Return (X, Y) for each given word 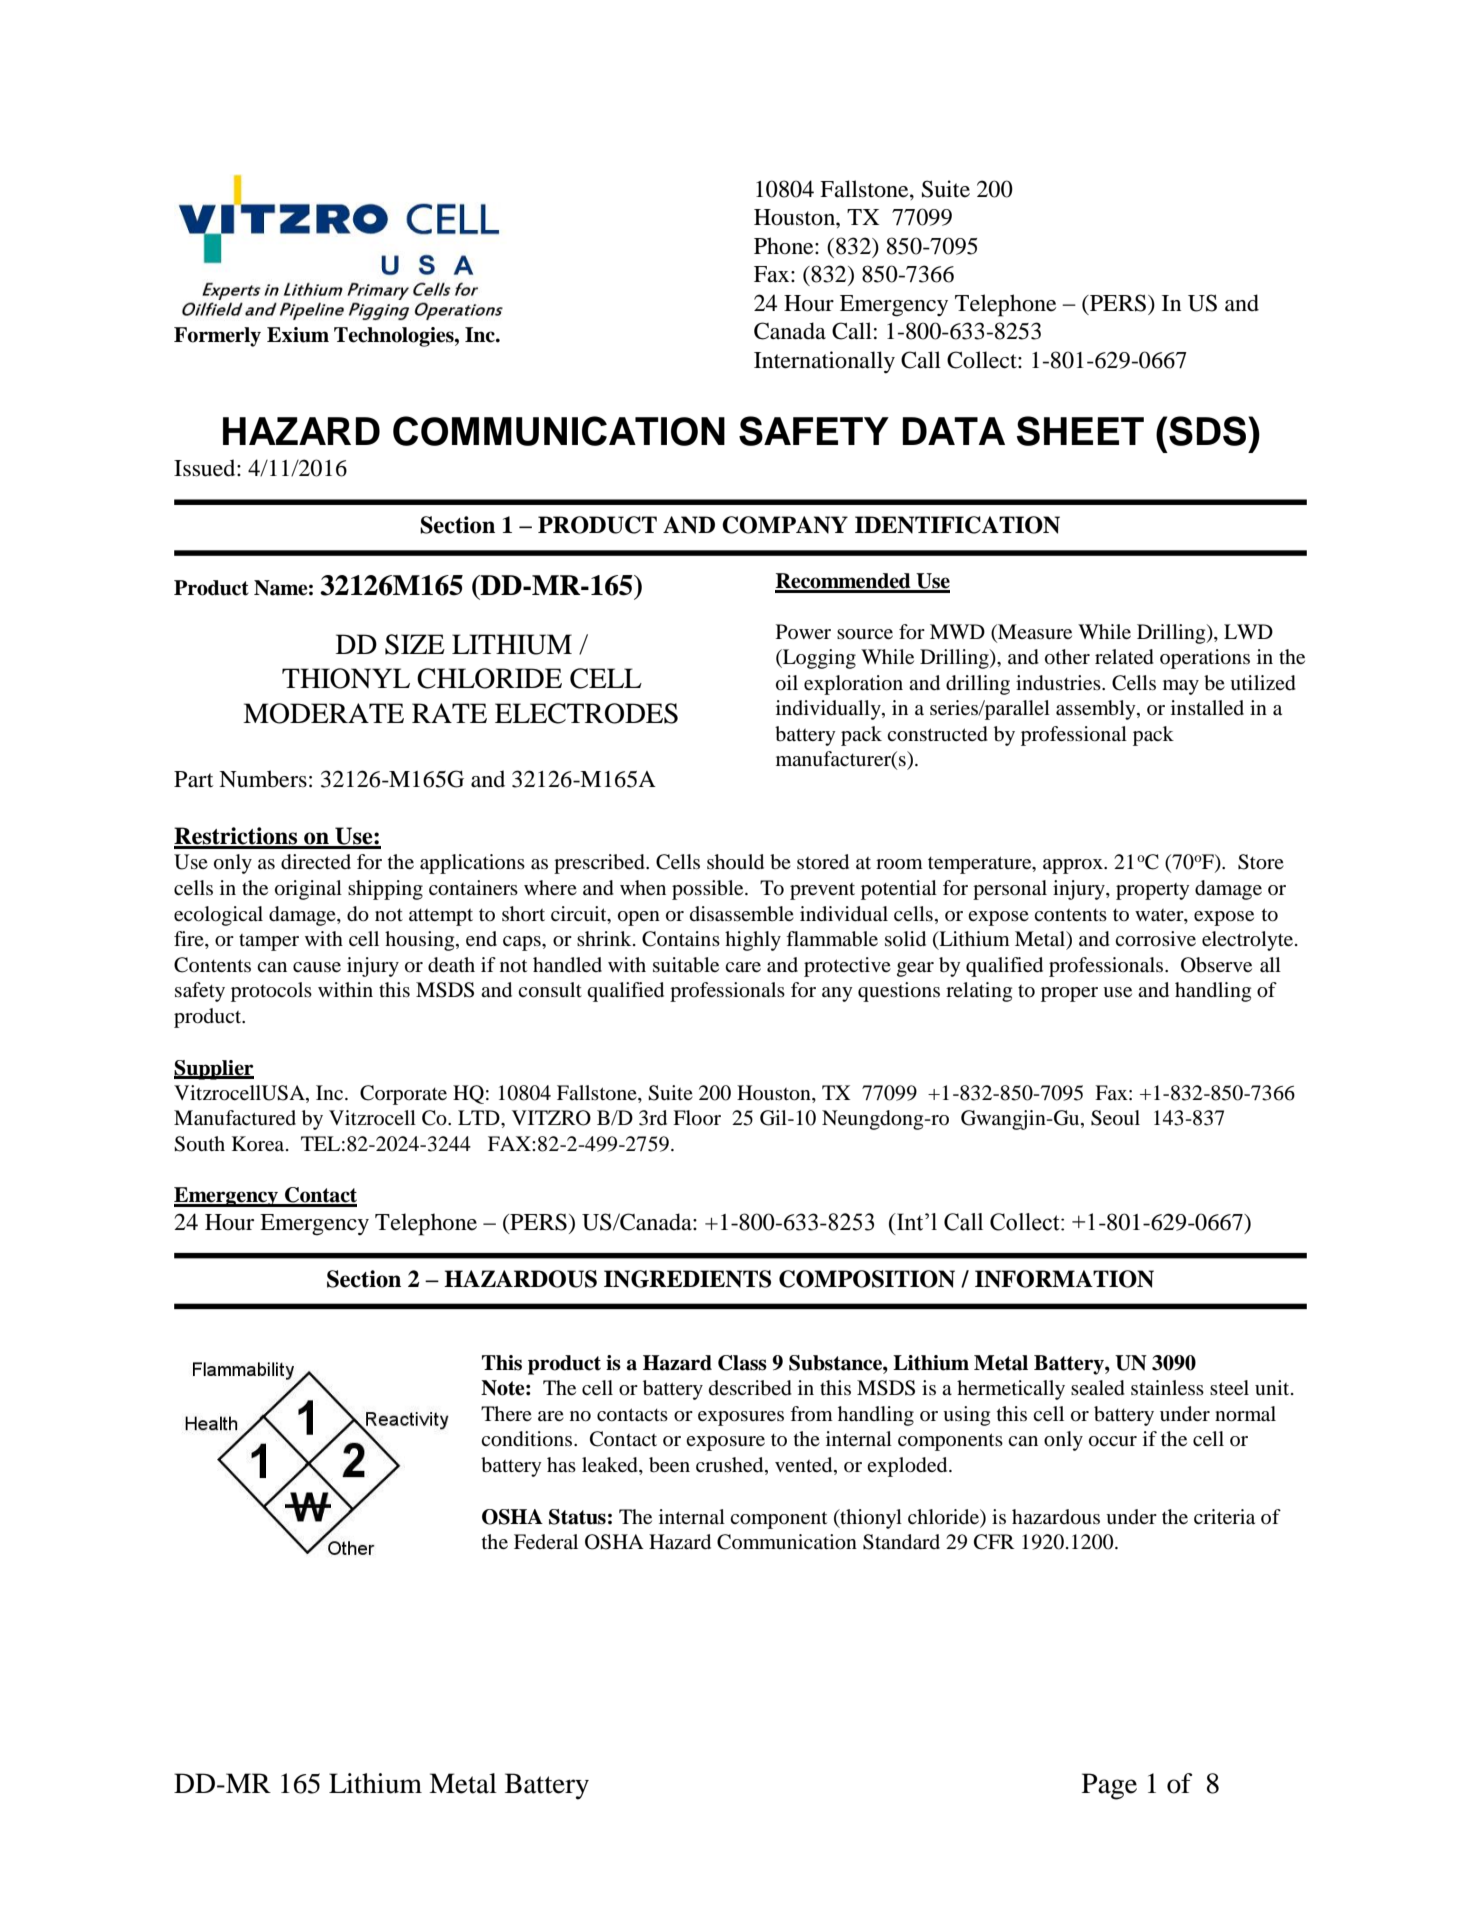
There (506, 1413)
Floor (697, 1118)
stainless (1167, 1387)
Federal (546, 1541)
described (750, 1388)
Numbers (263, 779)
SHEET (1080, 431)
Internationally (824, 362)
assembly (1097, 710)
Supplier (214, 1070)
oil (787, 683)
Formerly (217, 337)
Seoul (1115, 1118)
